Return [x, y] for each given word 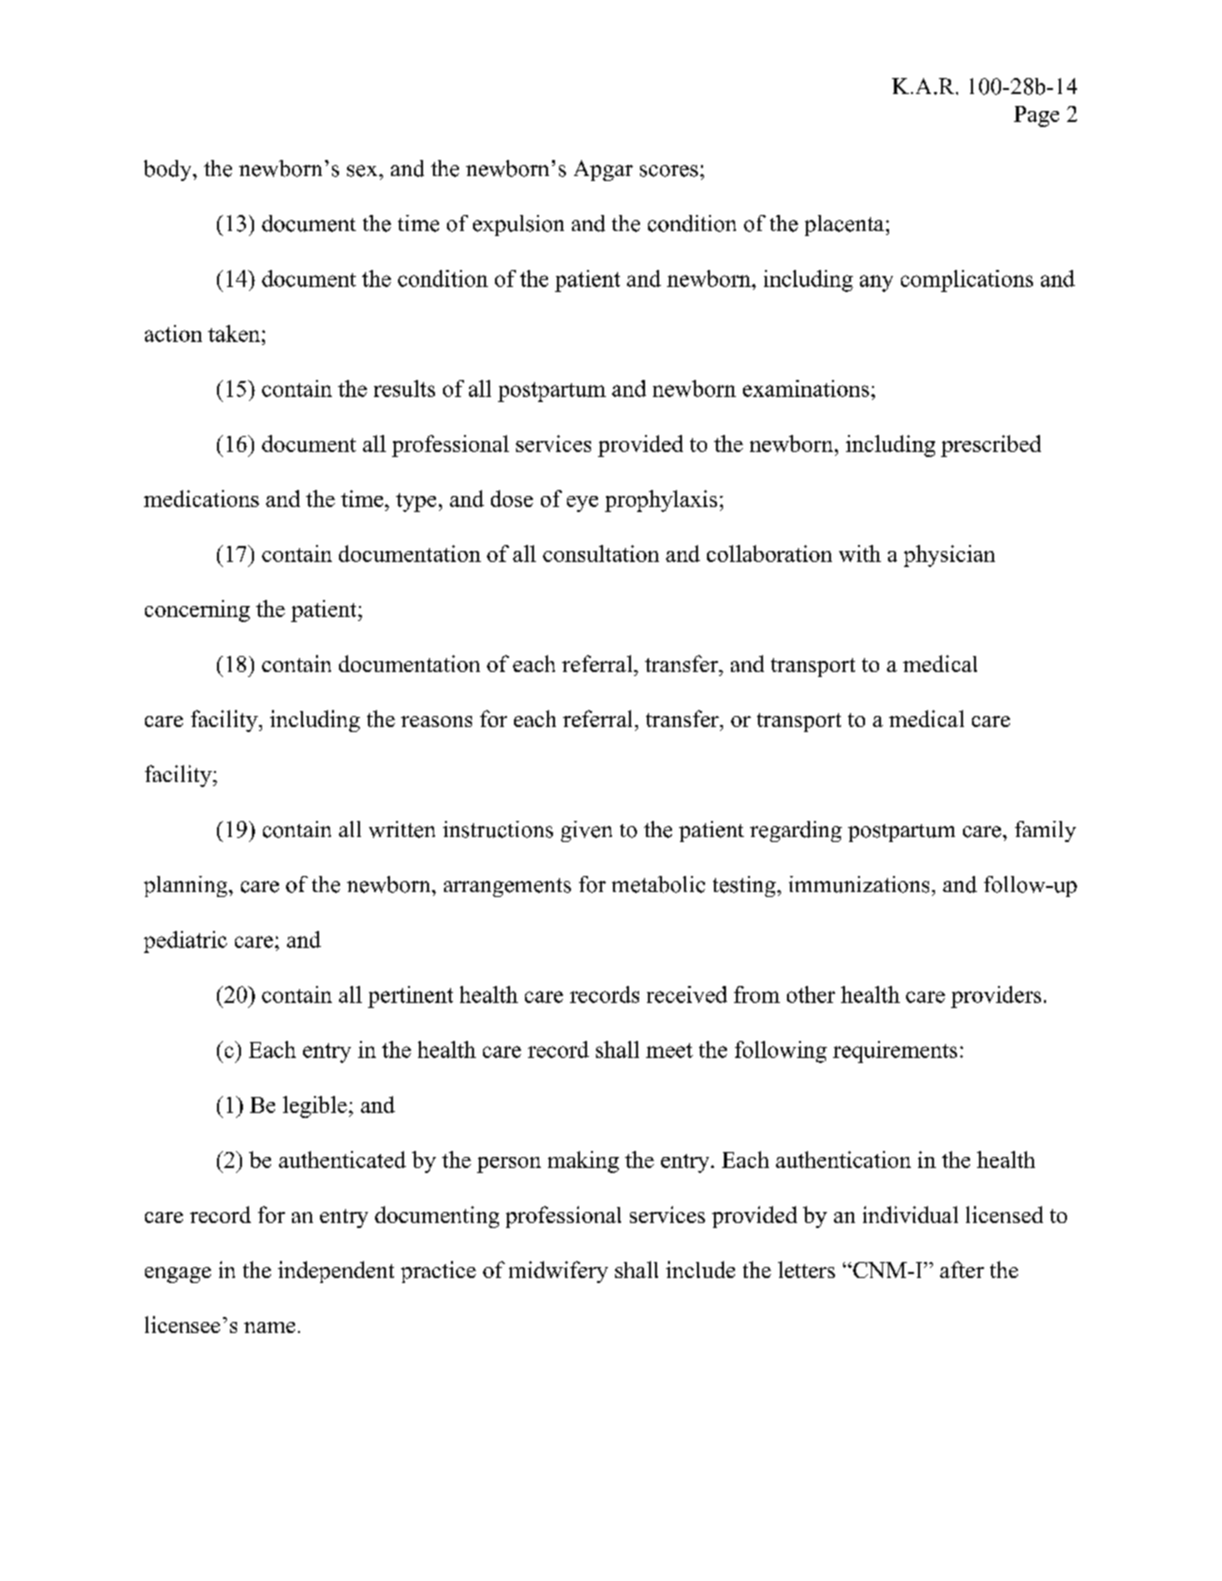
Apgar [603, 170]
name [269, 1327]
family [1045, 831]
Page [1036, 116]
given [586, 831]
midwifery [558, 1272]
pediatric [185, 942]
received [687, 994]
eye [582, 504]
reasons [436, 721]
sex [363, 171]
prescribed [991, 446]
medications [201, 498]
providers [996, 997]
